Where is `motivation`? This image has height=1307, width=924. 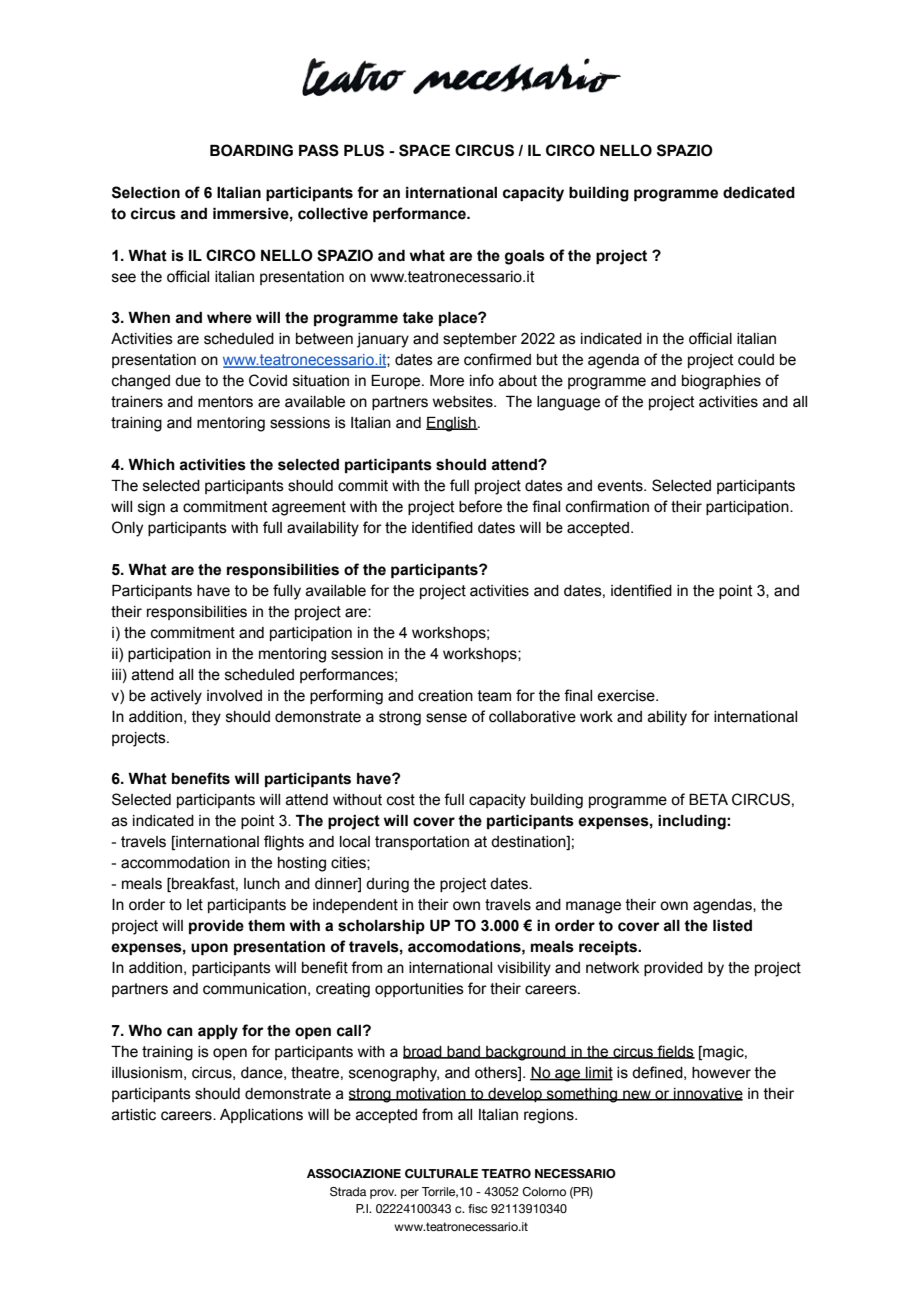
motivation is located at coordinates (431, 1094).
